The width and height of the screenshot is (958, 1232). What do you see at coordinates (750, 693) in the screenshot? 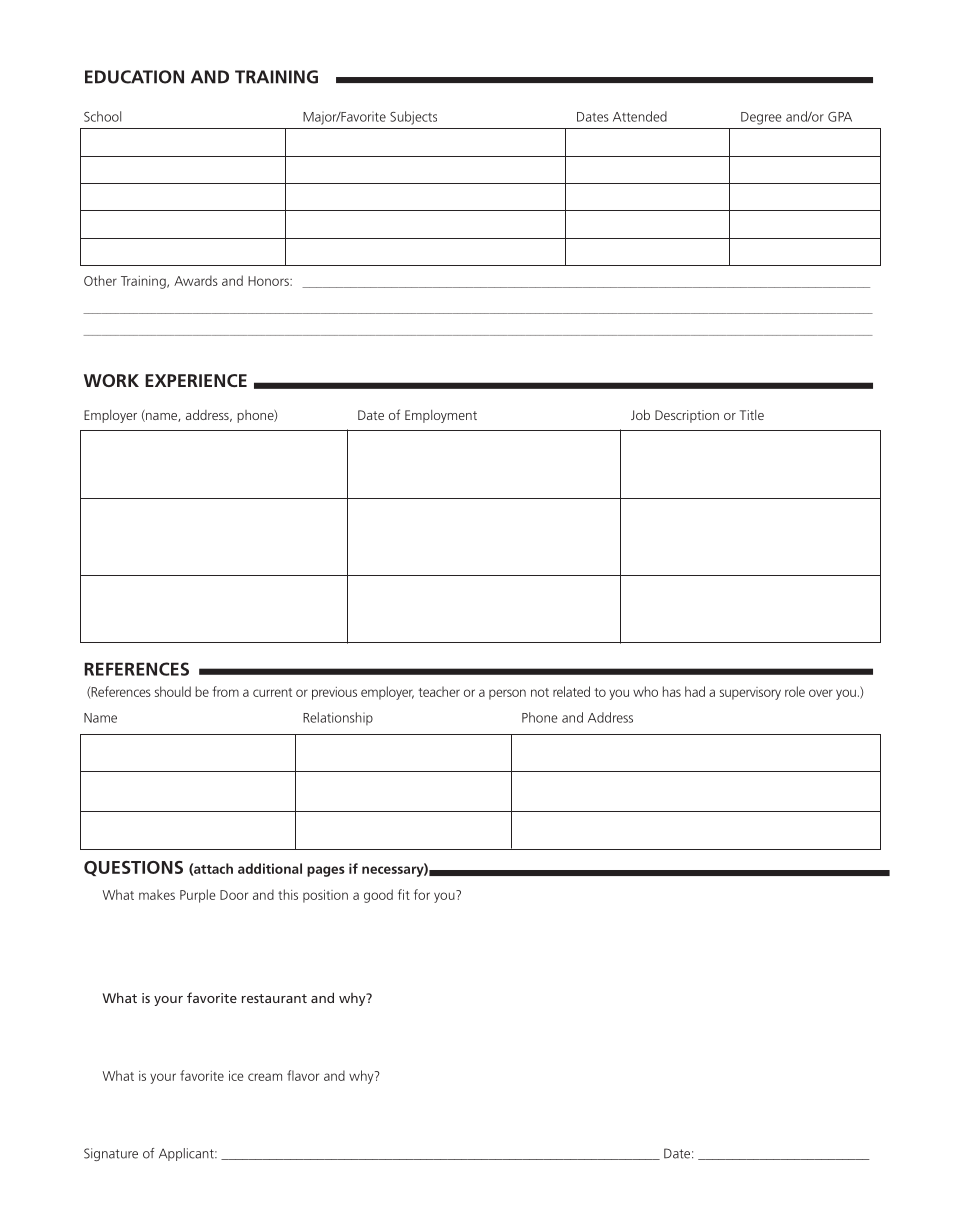
I see `supervisory` at bounding box center [750, 693].
